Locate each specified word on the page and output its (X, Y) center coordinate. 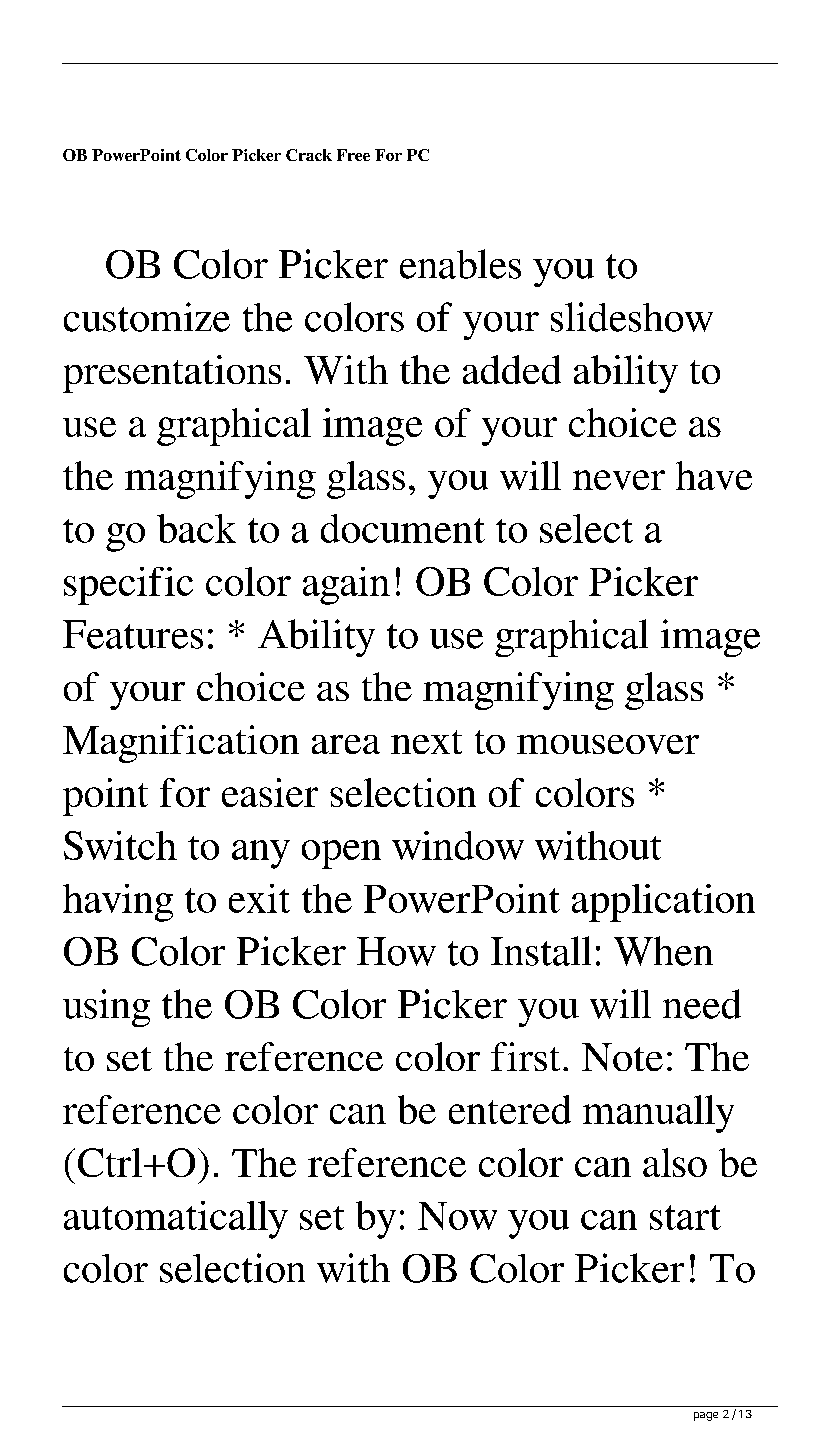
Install (541, 951)
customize (147, 317)
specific (128, 586)
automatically (176, 1220)
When (663, 951)
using (106, 1008)
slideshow (632, 317)
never (619, 480)
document (403, 528)
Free (353, 155)
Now (457, 1216)
